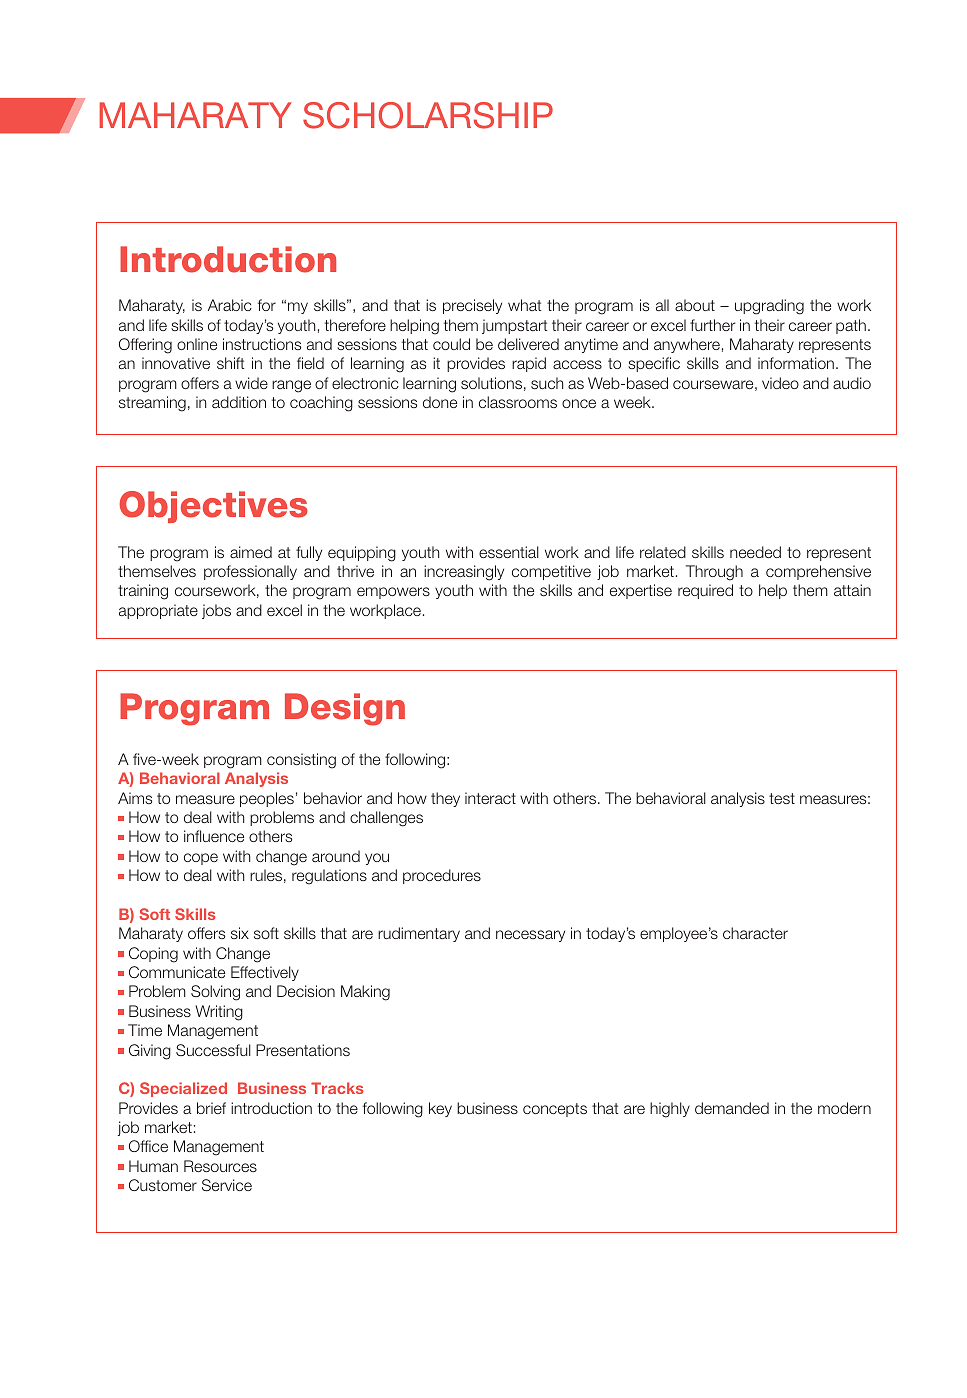 The width and height of the screenshot is (967, 1398). Describe the element at coordinates (440, 1109) in the screenshot. I see `key` at that location.
